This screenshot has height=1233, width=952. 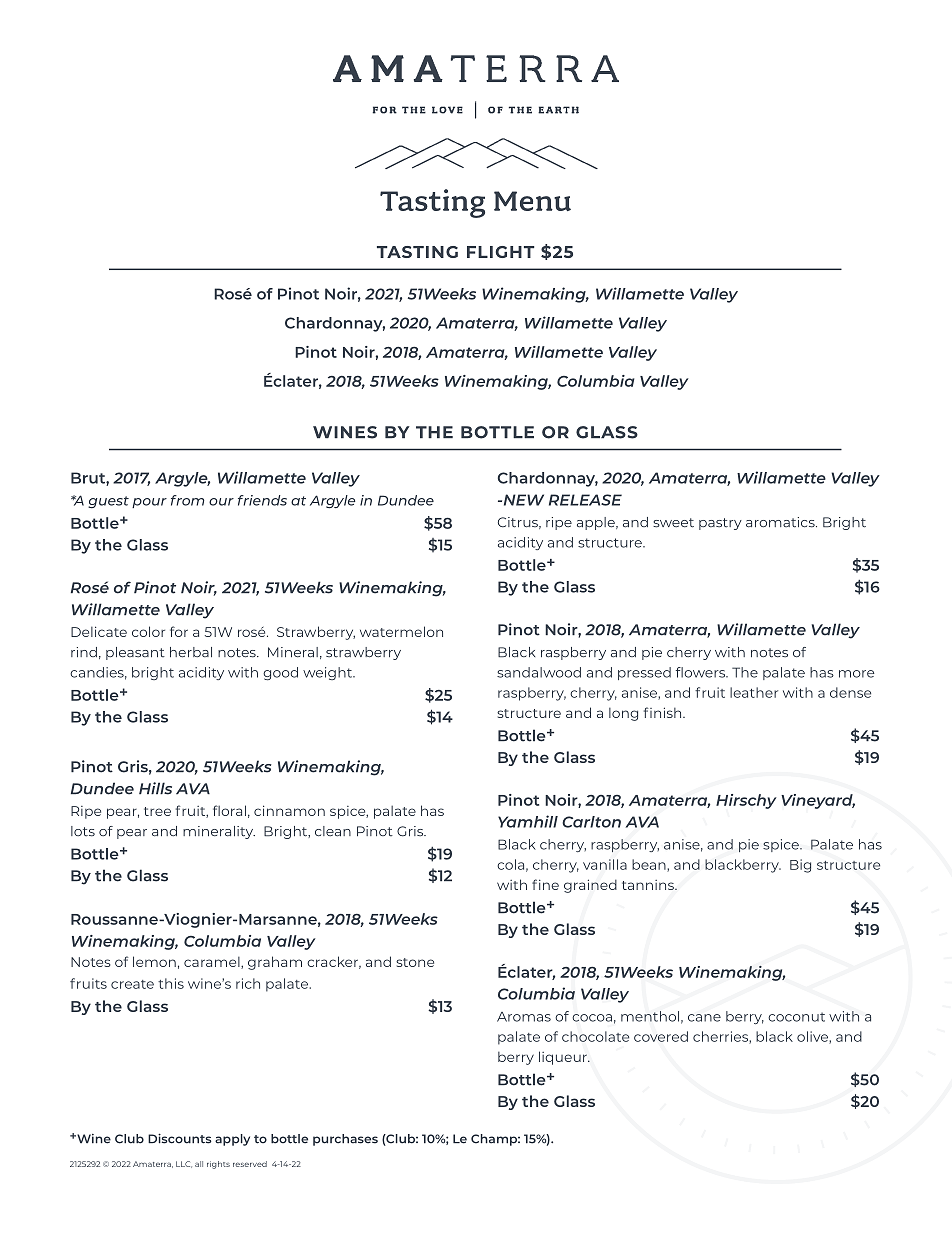 What do you see at coordinates (661, 1036) in the screenshot?
I see `covered` at bounding box center [661, 1036].
